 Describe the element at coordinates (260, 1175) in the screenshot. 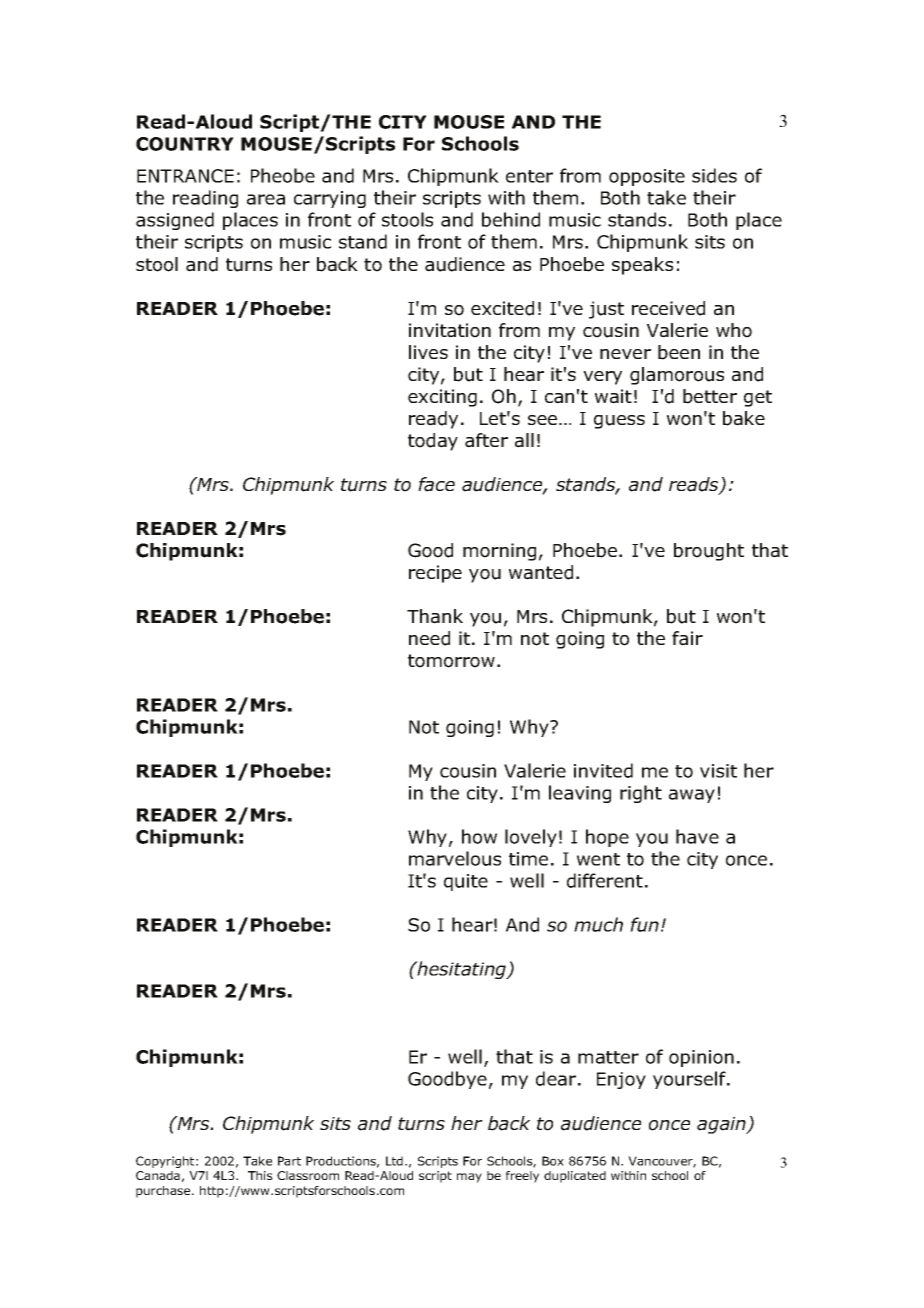

I see `This` at that location.
